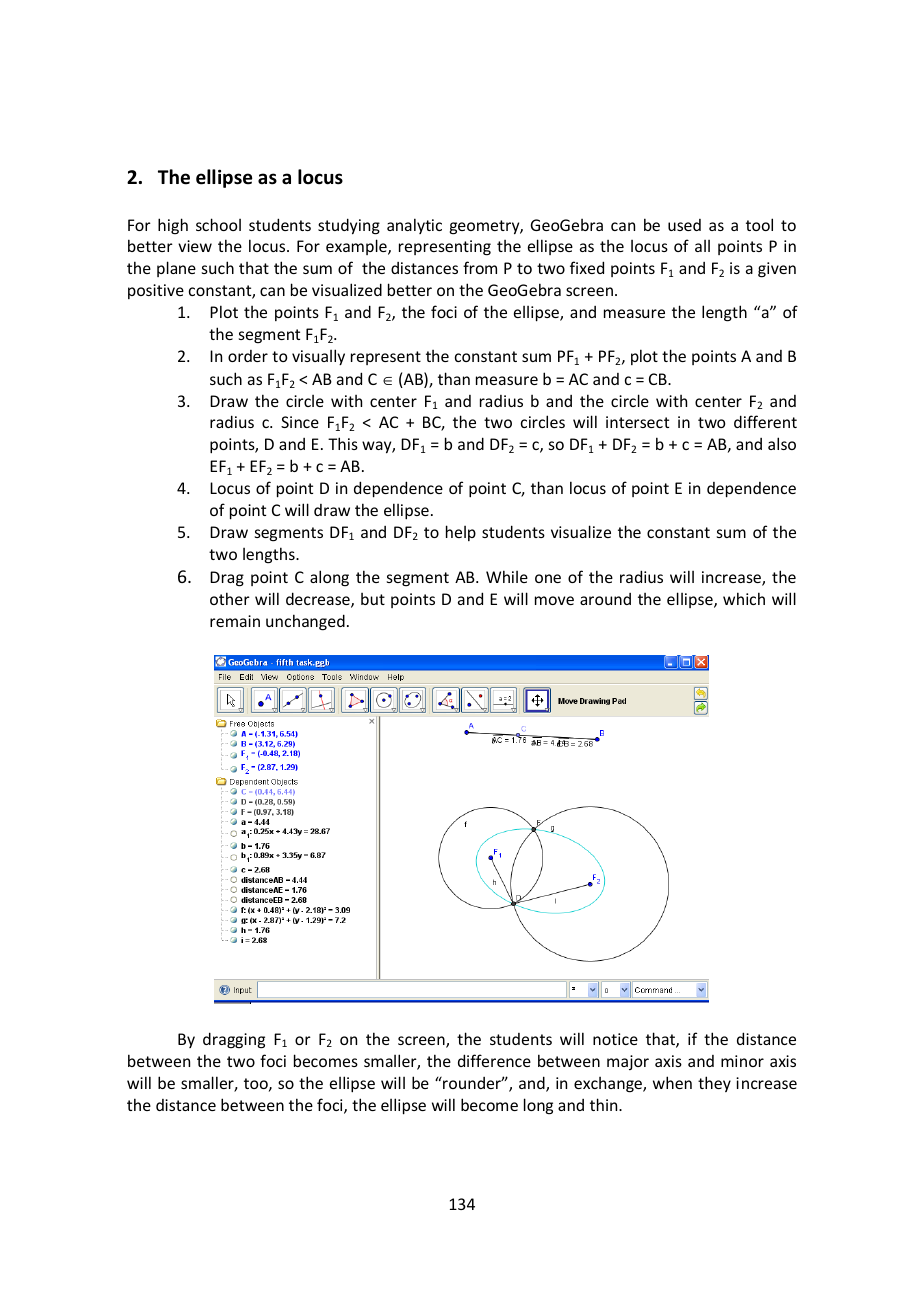 Image resolution: width=924 pixels, height=1305 pixels. Describe the element at coordinates (554, 600) in the document. I see `move` at that location.
